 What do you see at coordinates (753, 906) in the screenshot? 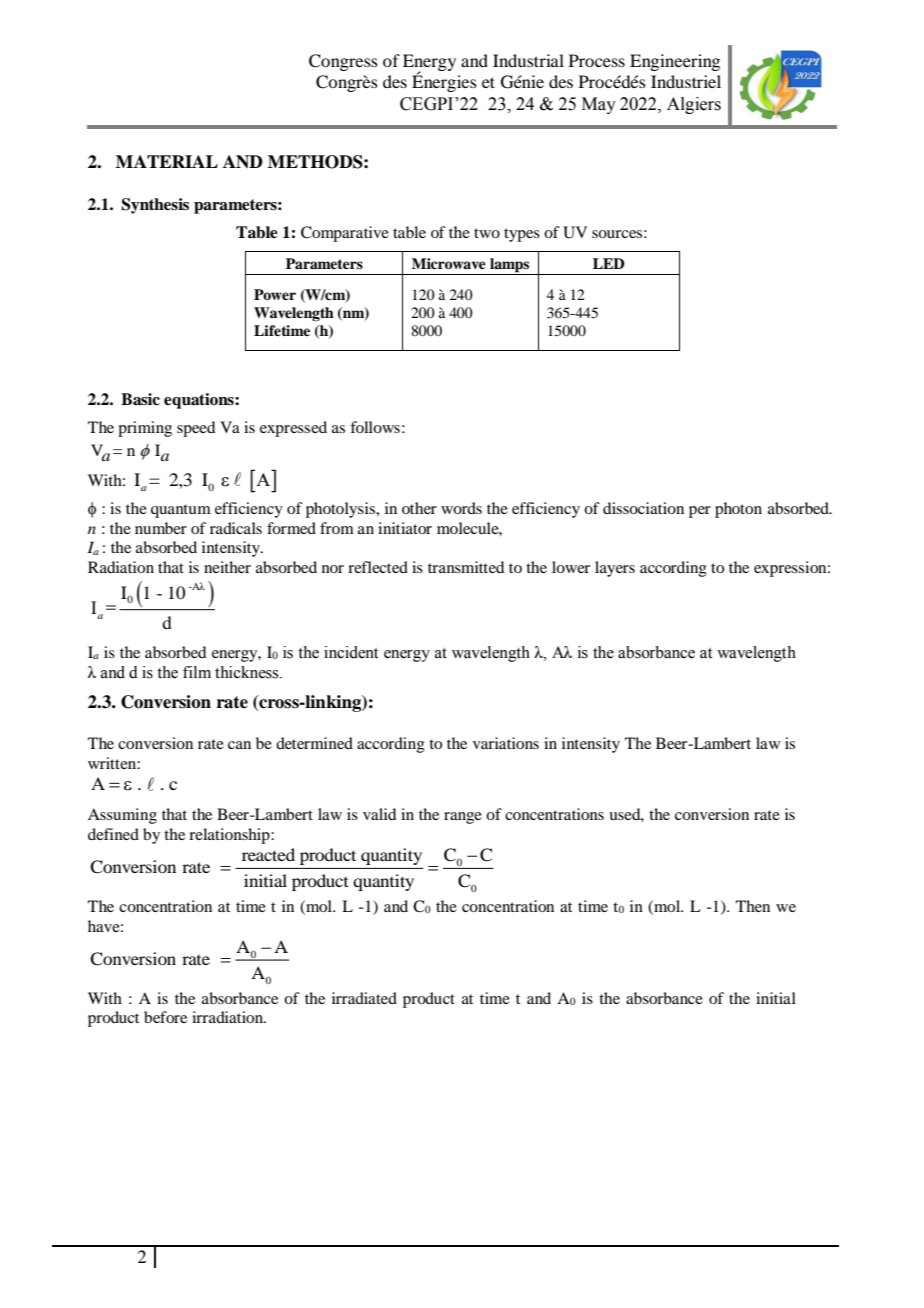
I see `Then` at bounding box center [753, 906].
